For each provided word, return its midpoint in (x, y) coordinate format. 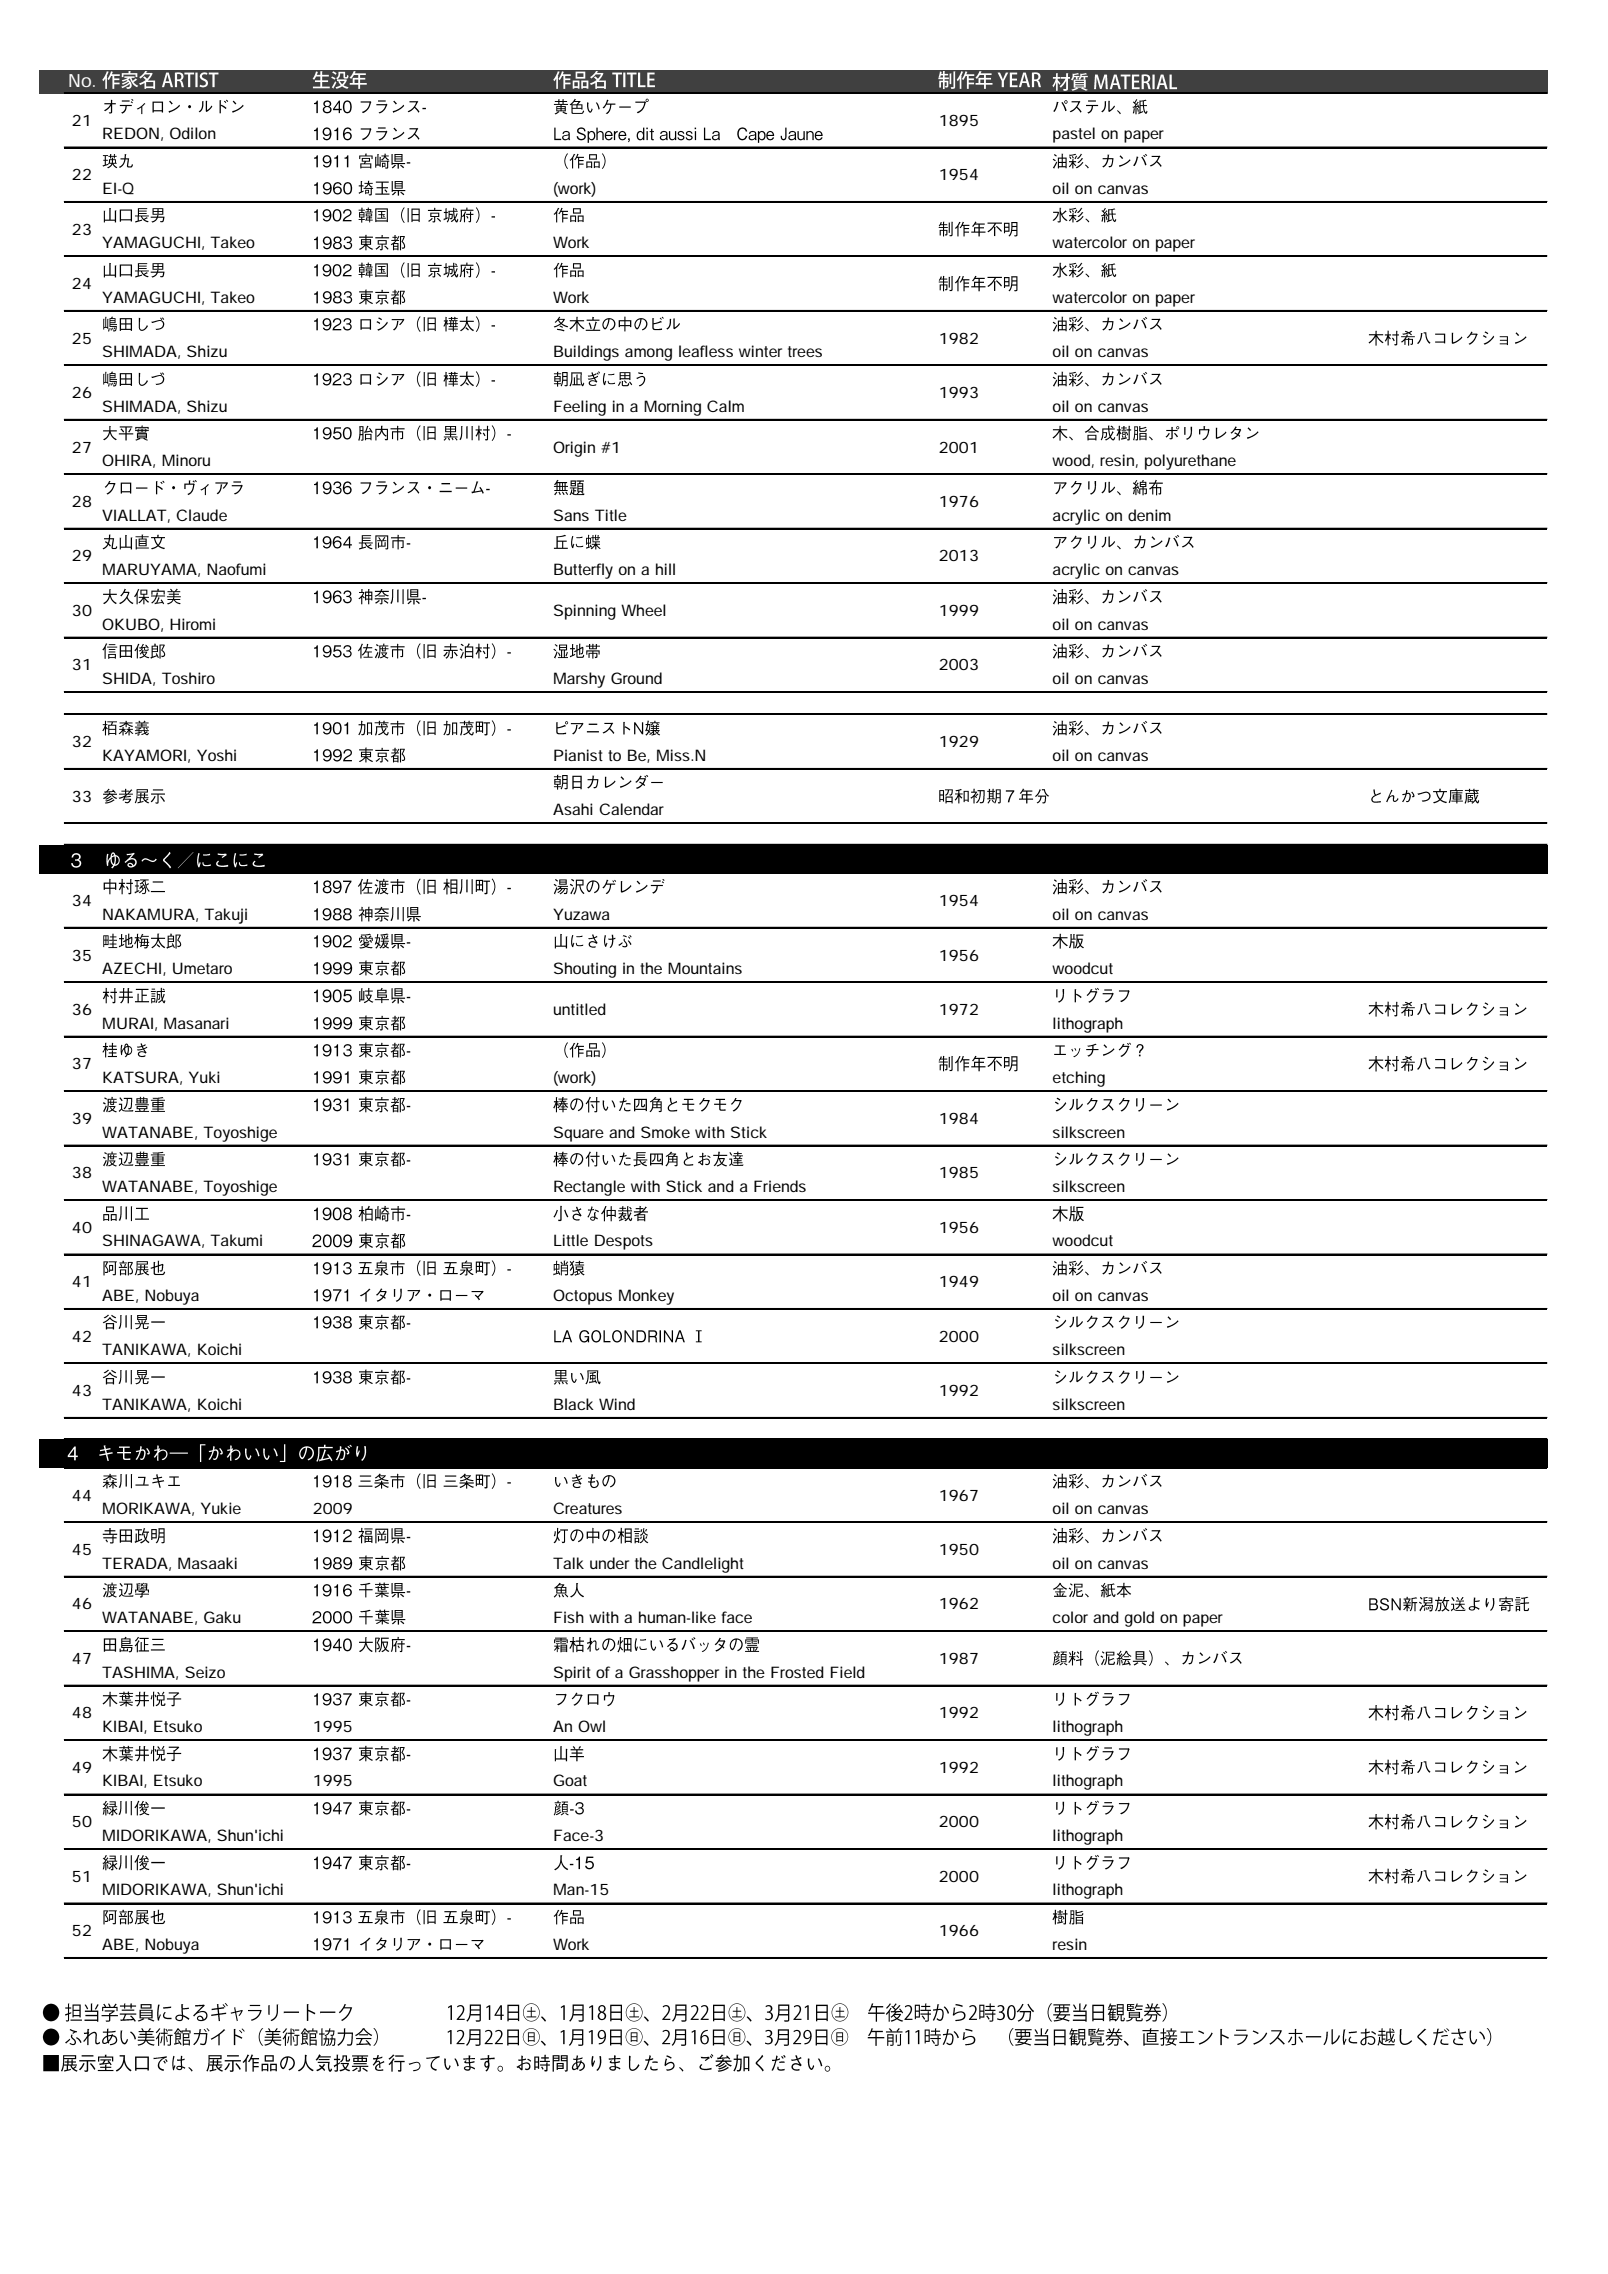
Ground (636, 678)
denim (1149, 515)
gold (1139, 1619)
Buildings (586, 353)
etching (1079, 1079)
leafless (706, 351)
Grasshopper (674, 1674)
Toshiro (188, 678)
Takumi (236, 1240)
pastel (1074, 135)
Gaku (222, 1617)
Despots (624, 1242)
